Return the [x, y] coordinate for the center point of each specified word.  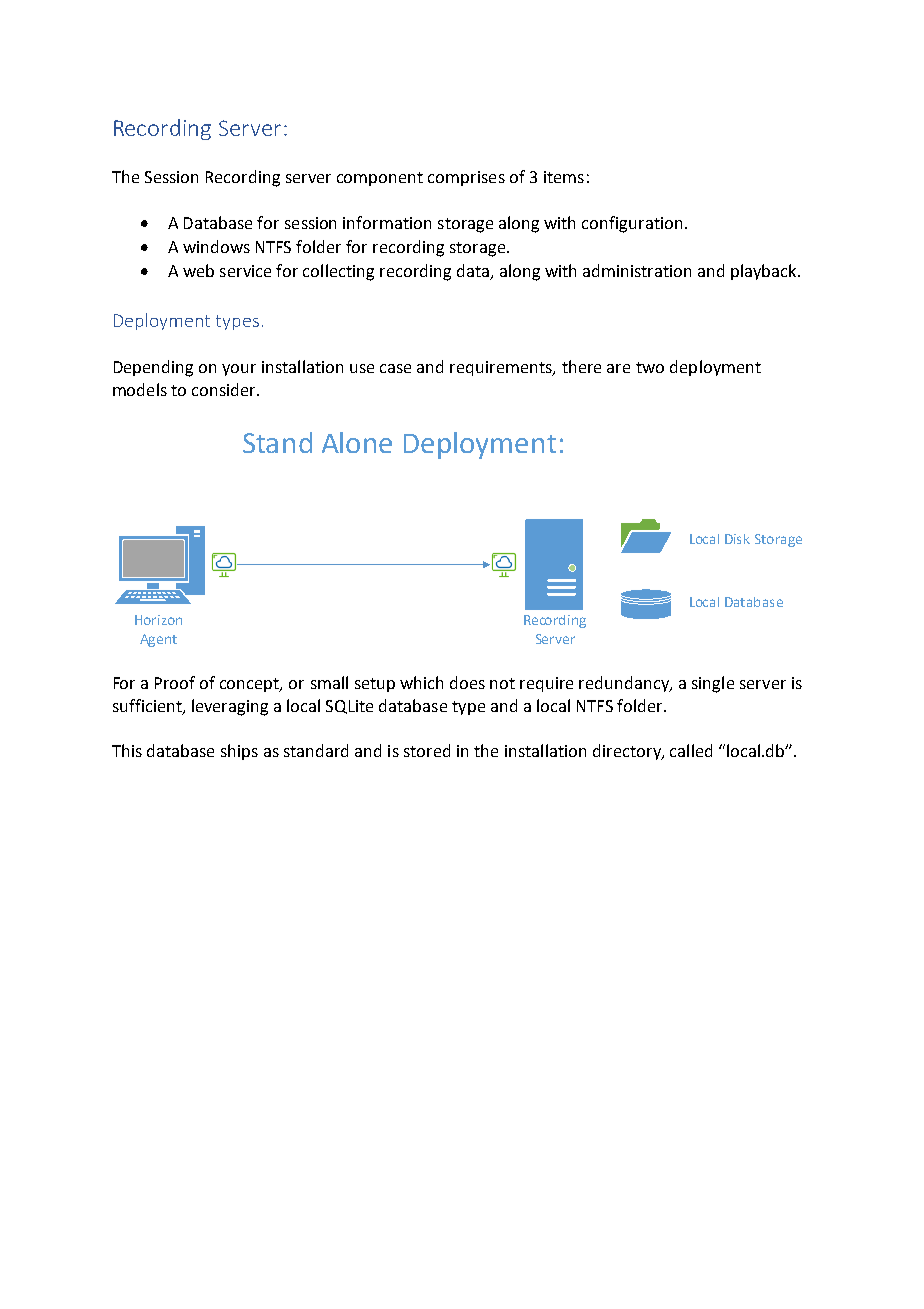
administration [637, 270]
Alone [357, 442]
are [618, 368]
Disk [737, 539]
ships [239, 752]
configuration [632, 224]
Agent [158, 640]
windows [216, 246]
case [395, 368]
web [198, 270]
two [650, 367]
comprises [466, 178]
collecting [338, 272]
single [713, 684]
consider [225, 389]
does [467, 682]
